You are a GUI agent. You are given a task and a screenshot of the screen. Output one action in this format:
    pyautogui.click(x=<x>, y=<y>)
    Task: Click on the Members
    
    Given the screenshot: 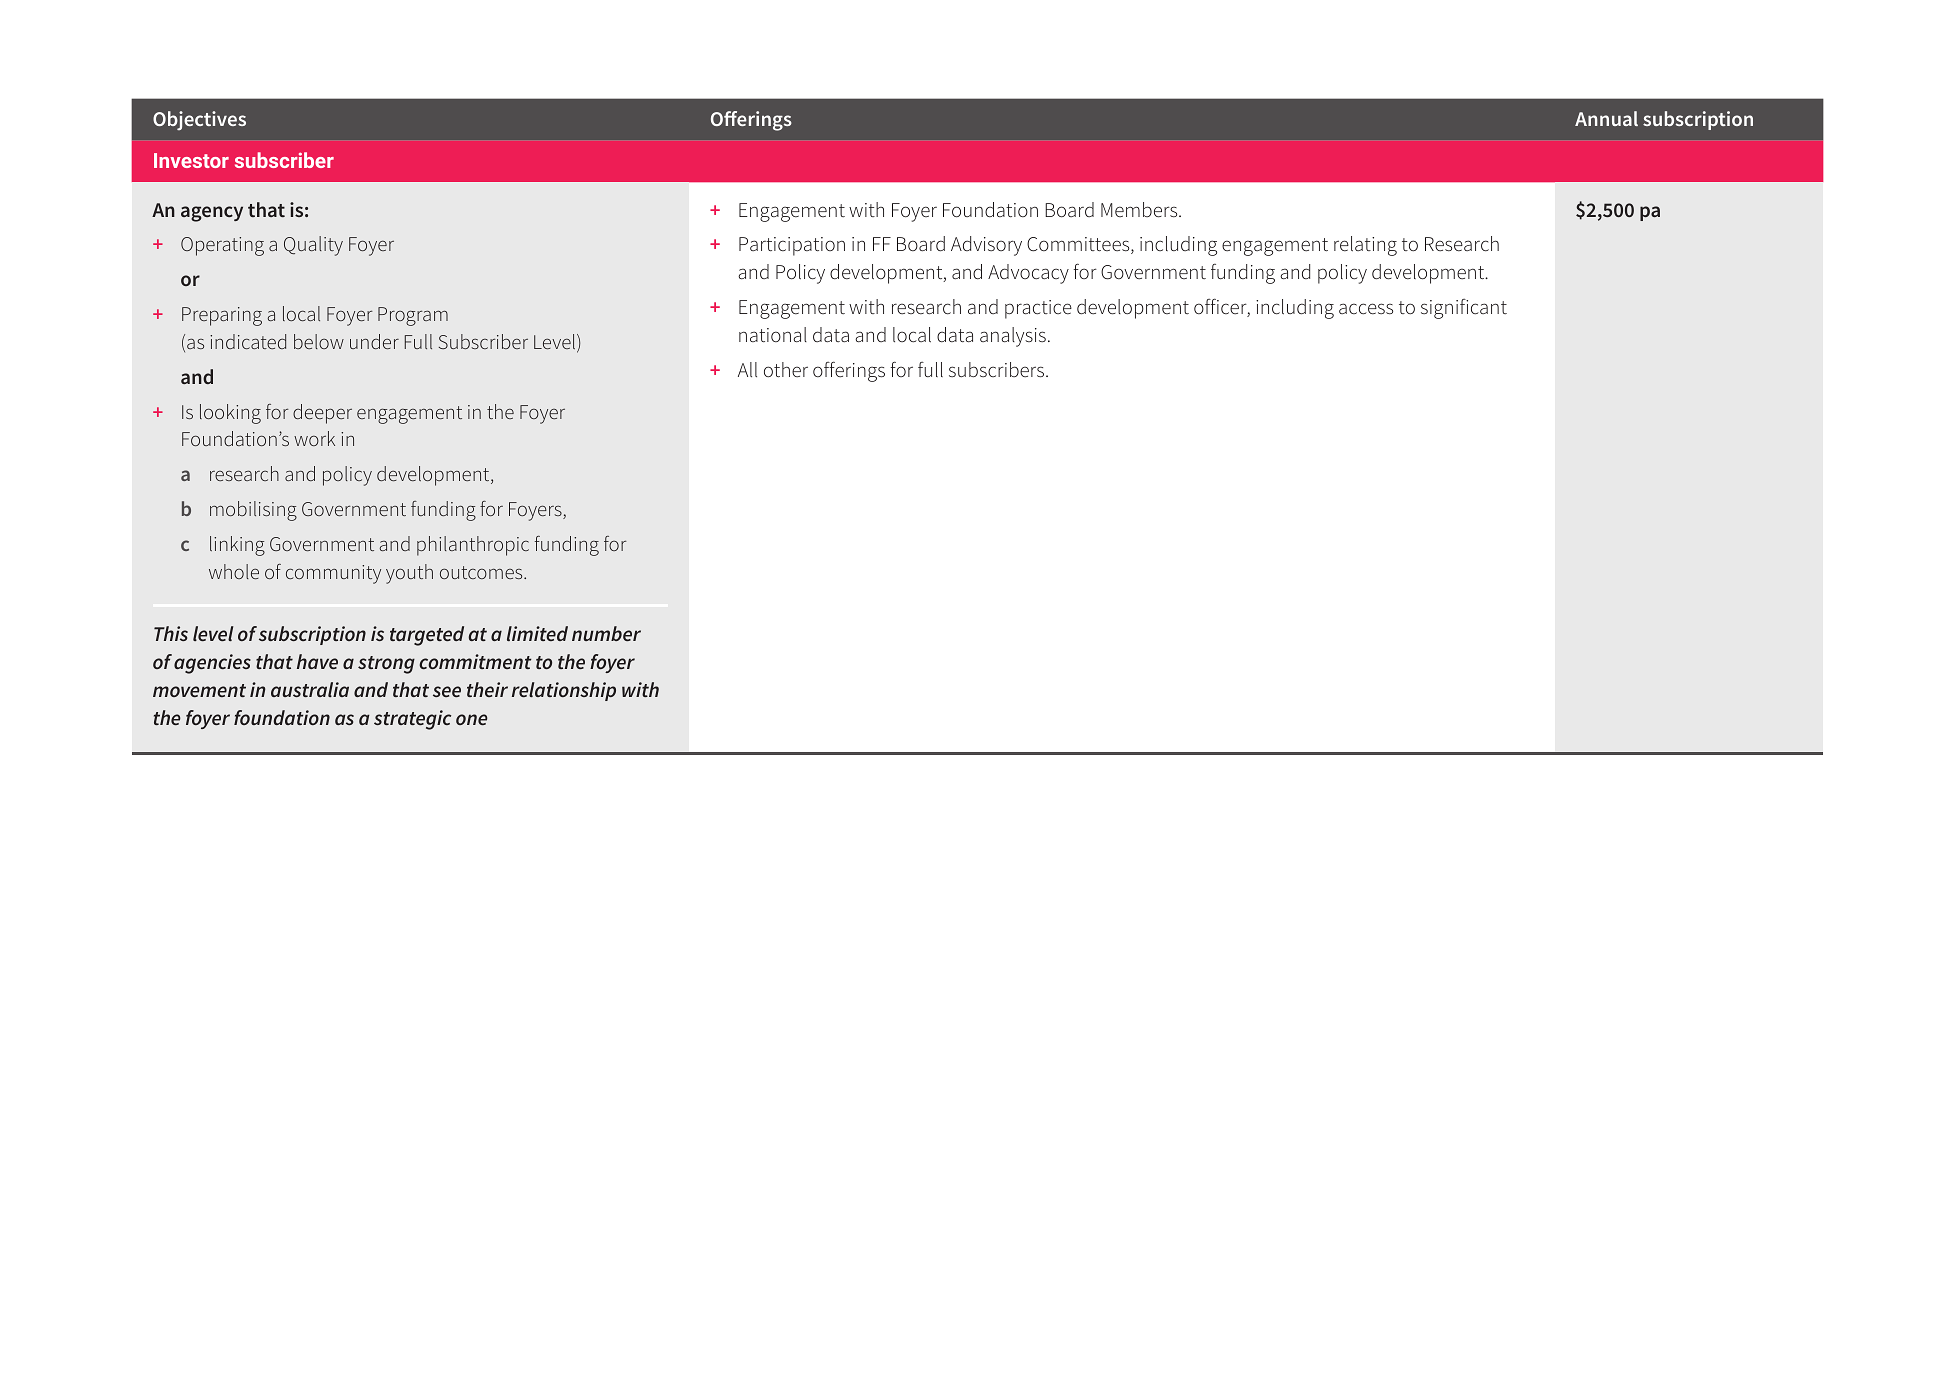 What is the action you would take?
    pyautogui.click(x=1140, y=210)
